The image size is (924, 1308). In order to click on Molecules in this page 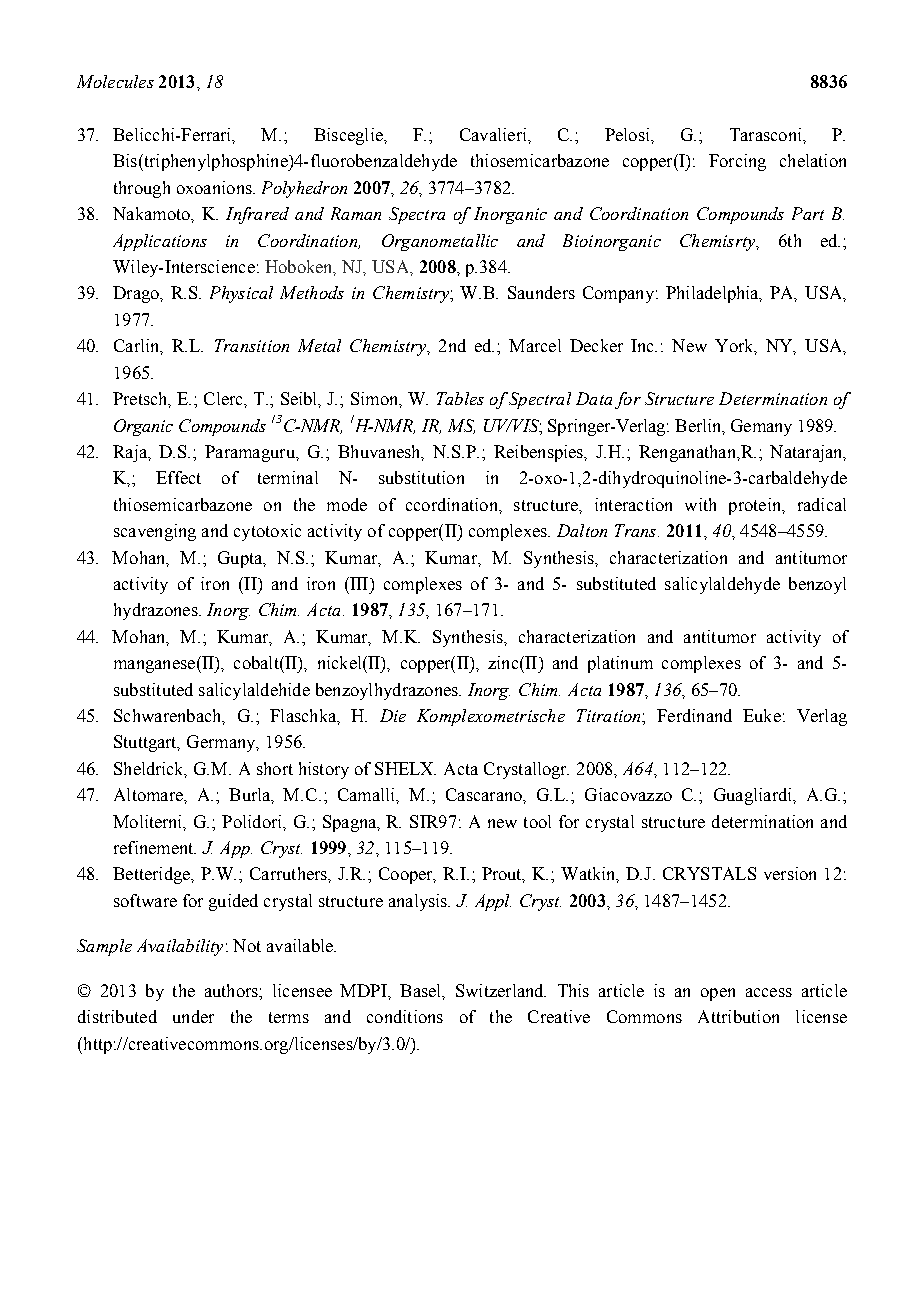, I will do `click(115, 81)`.
